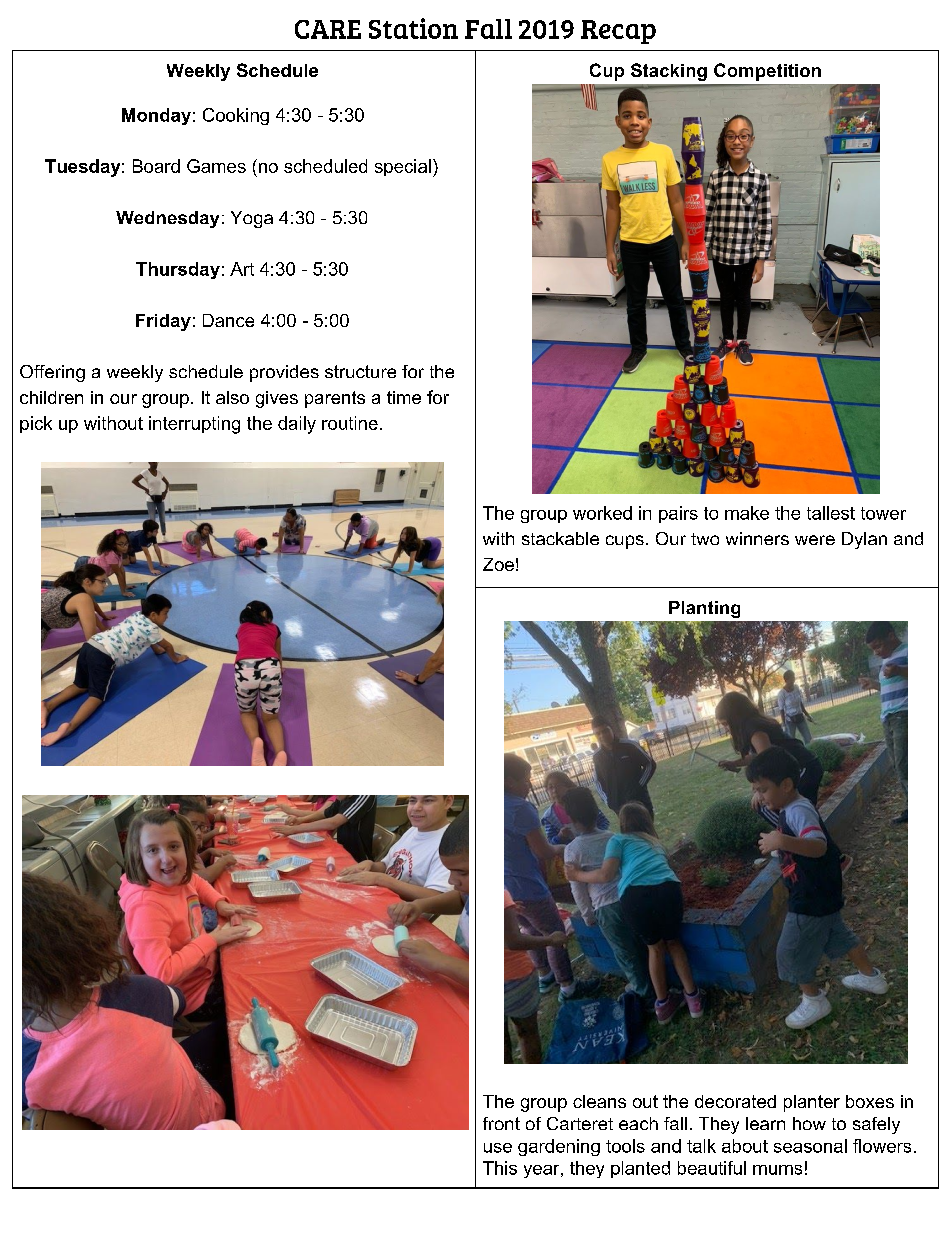 This screenshot has width=952, height=1233. I want to click on use, so click(498, 1148).
